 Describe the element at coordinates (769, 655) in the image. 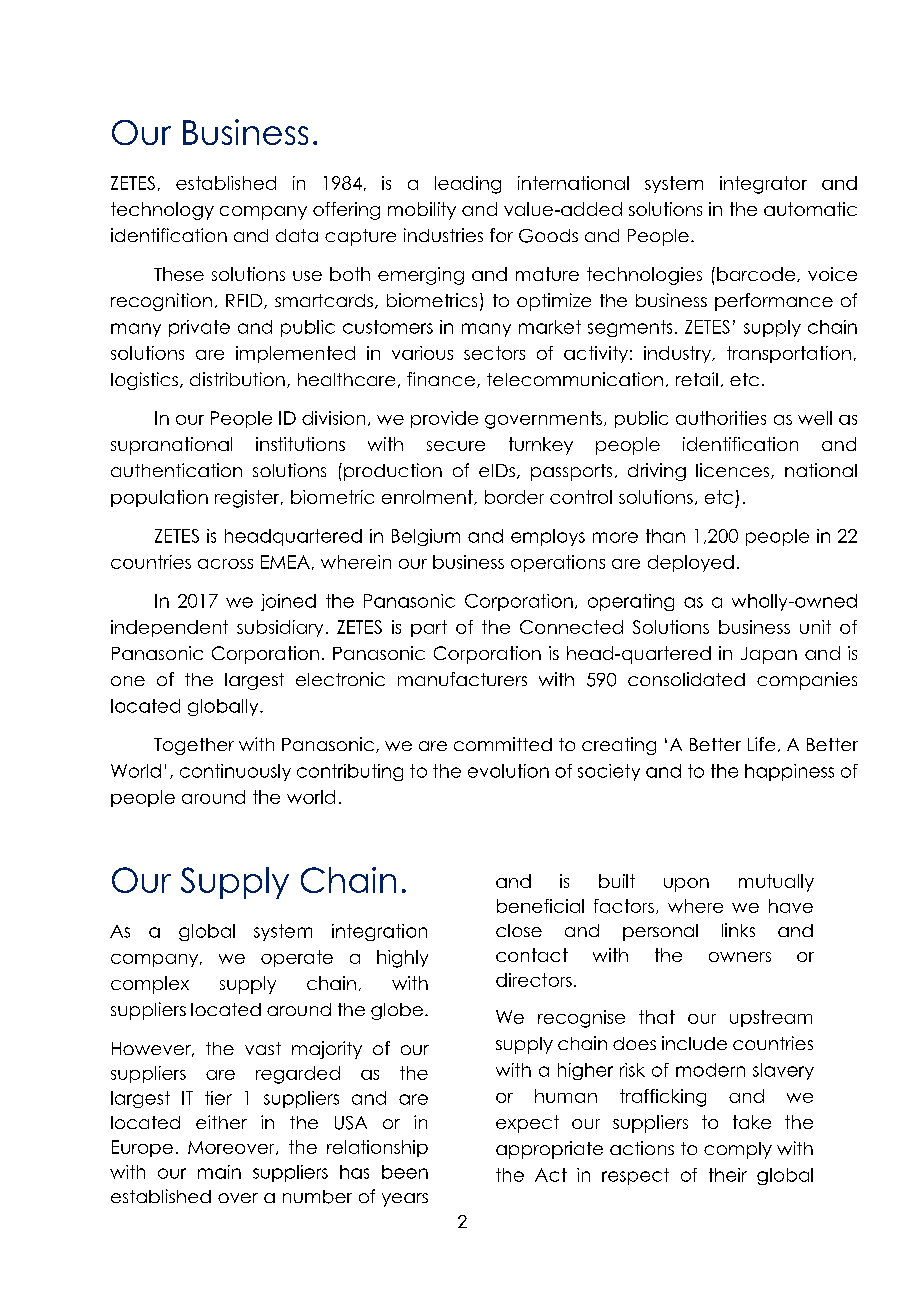

I see `Japan` at that location.
